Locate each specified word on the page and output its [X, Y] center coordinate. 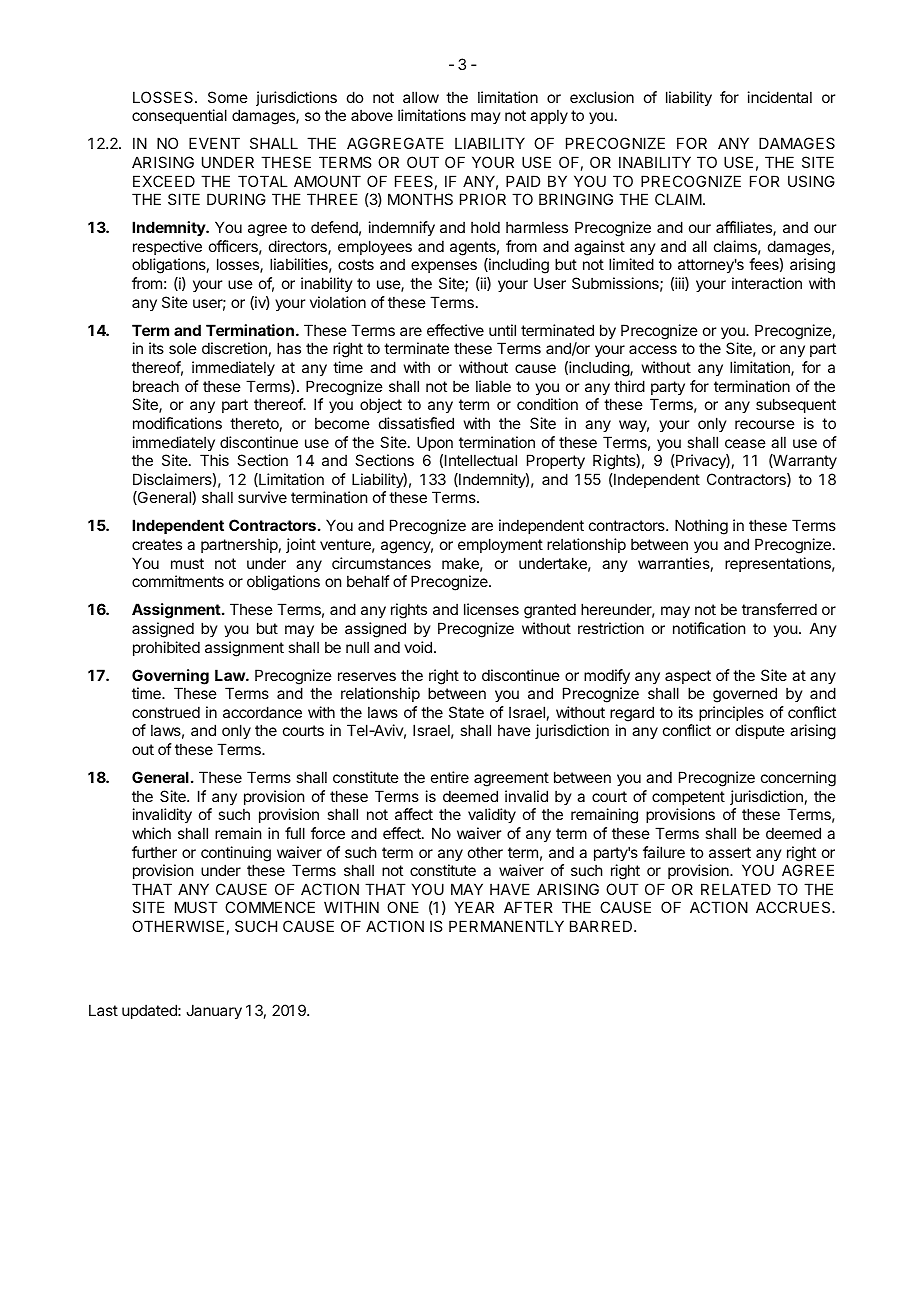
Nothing [701, 527]
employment [500, 545]
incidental [780, 97]
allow [421, 97]
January [214, 1011]
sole [183, 348]
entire [450, 777]
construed [166, 712]
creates [157, 544]
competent [688, 798]
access [653, 349]
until [502, 330]
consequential [179, 116]
